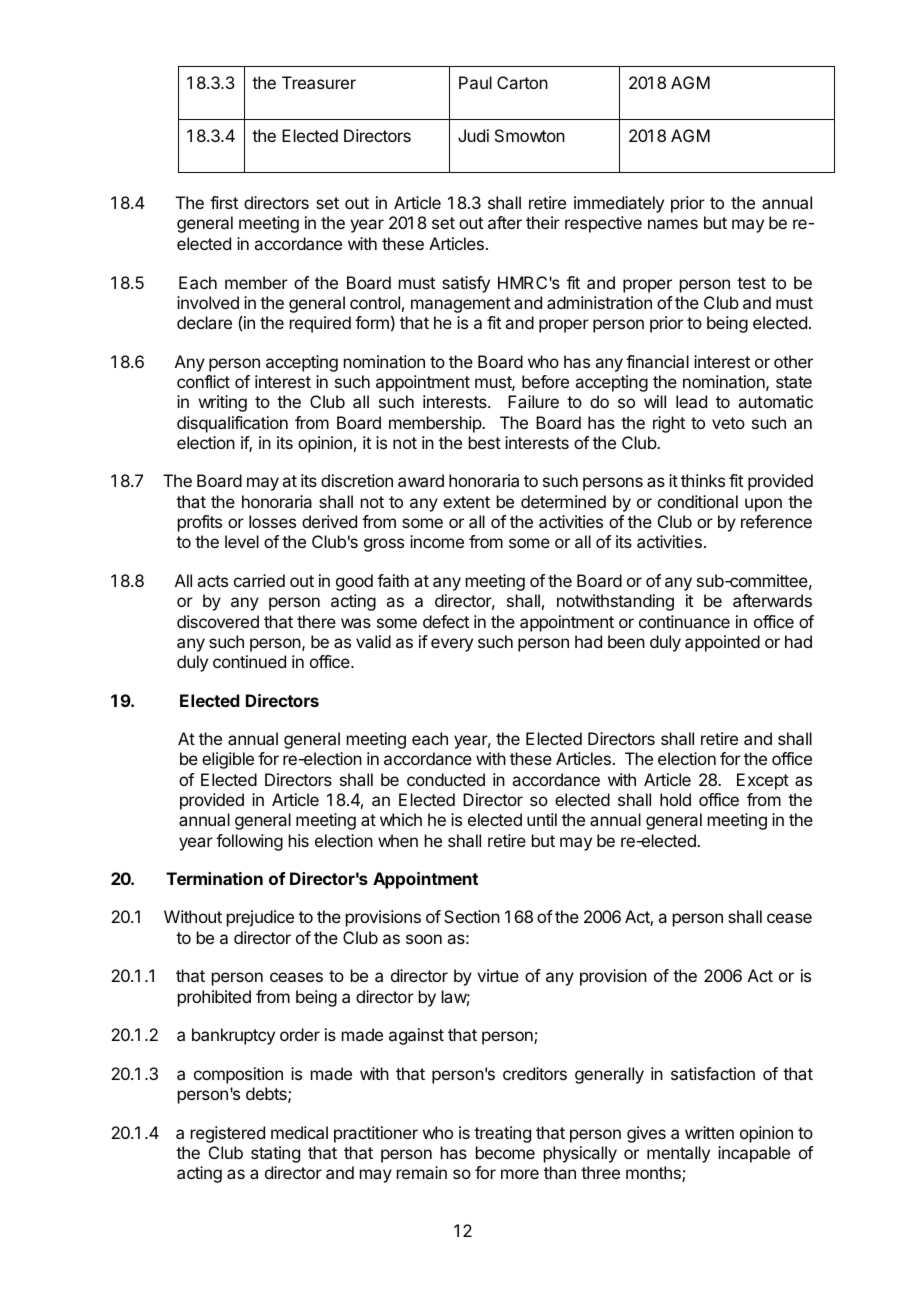 Image resolution: width=924 pixels, height=1308 pixels. I want to click on continued, so click(249, 661).
